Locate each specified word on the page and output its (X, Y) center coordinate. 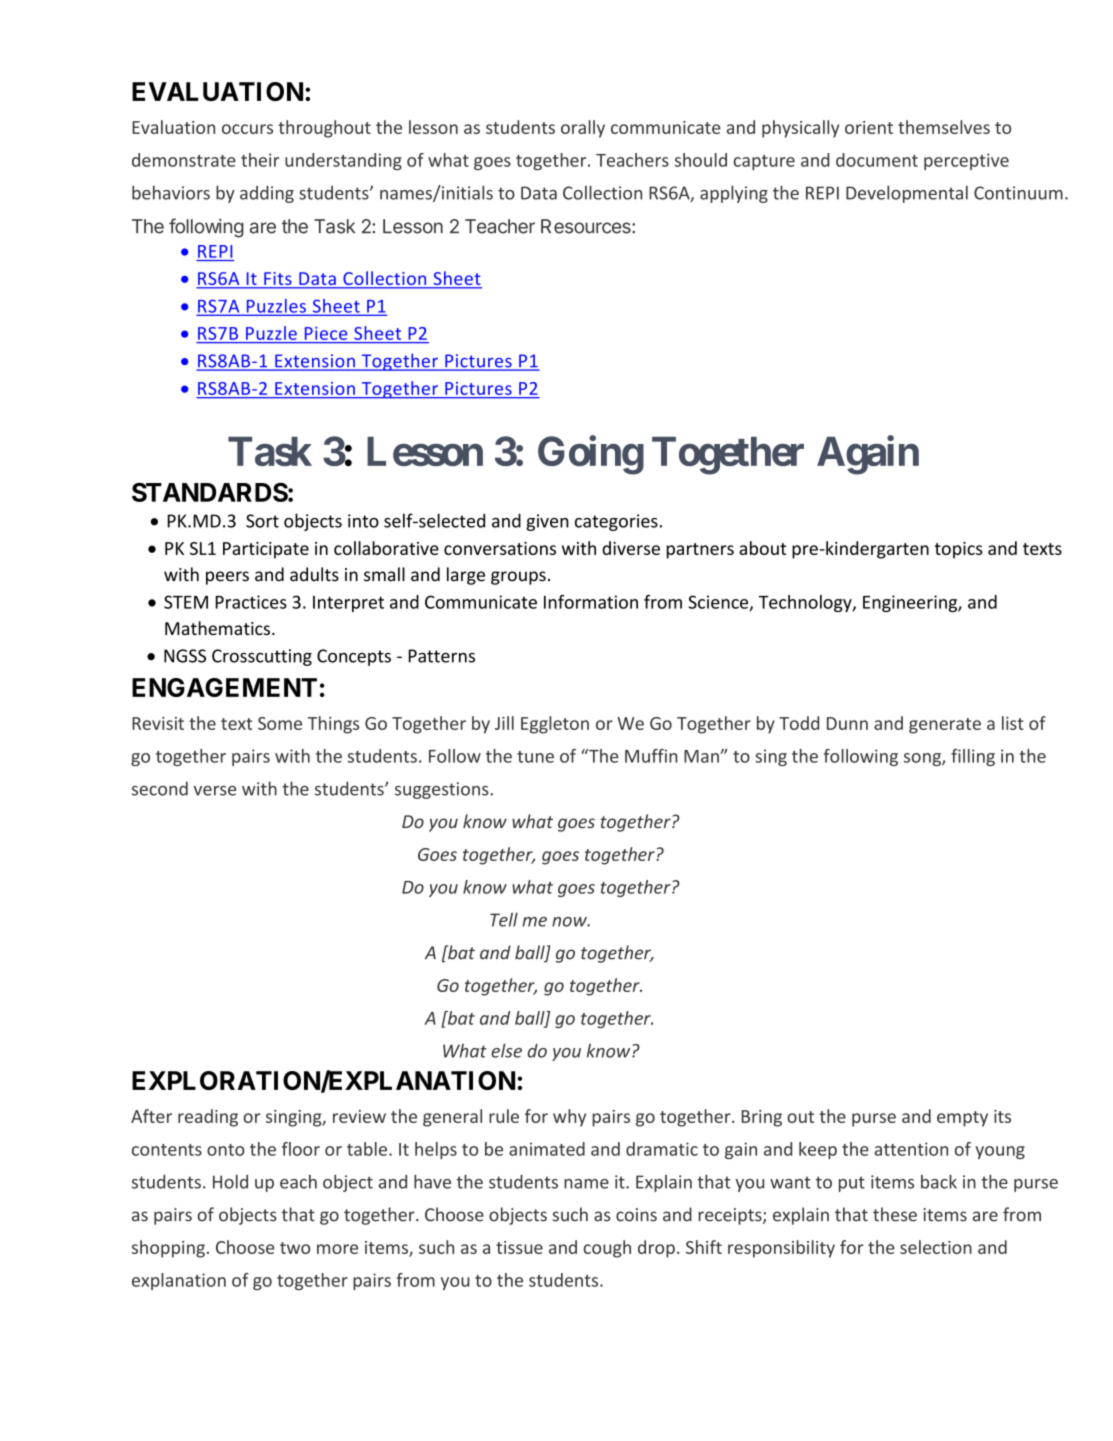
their (260, 160)
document (877, 160)
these (895, 1214)
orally (583, 129)
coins (636, 1215)
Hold (230, 1181)
